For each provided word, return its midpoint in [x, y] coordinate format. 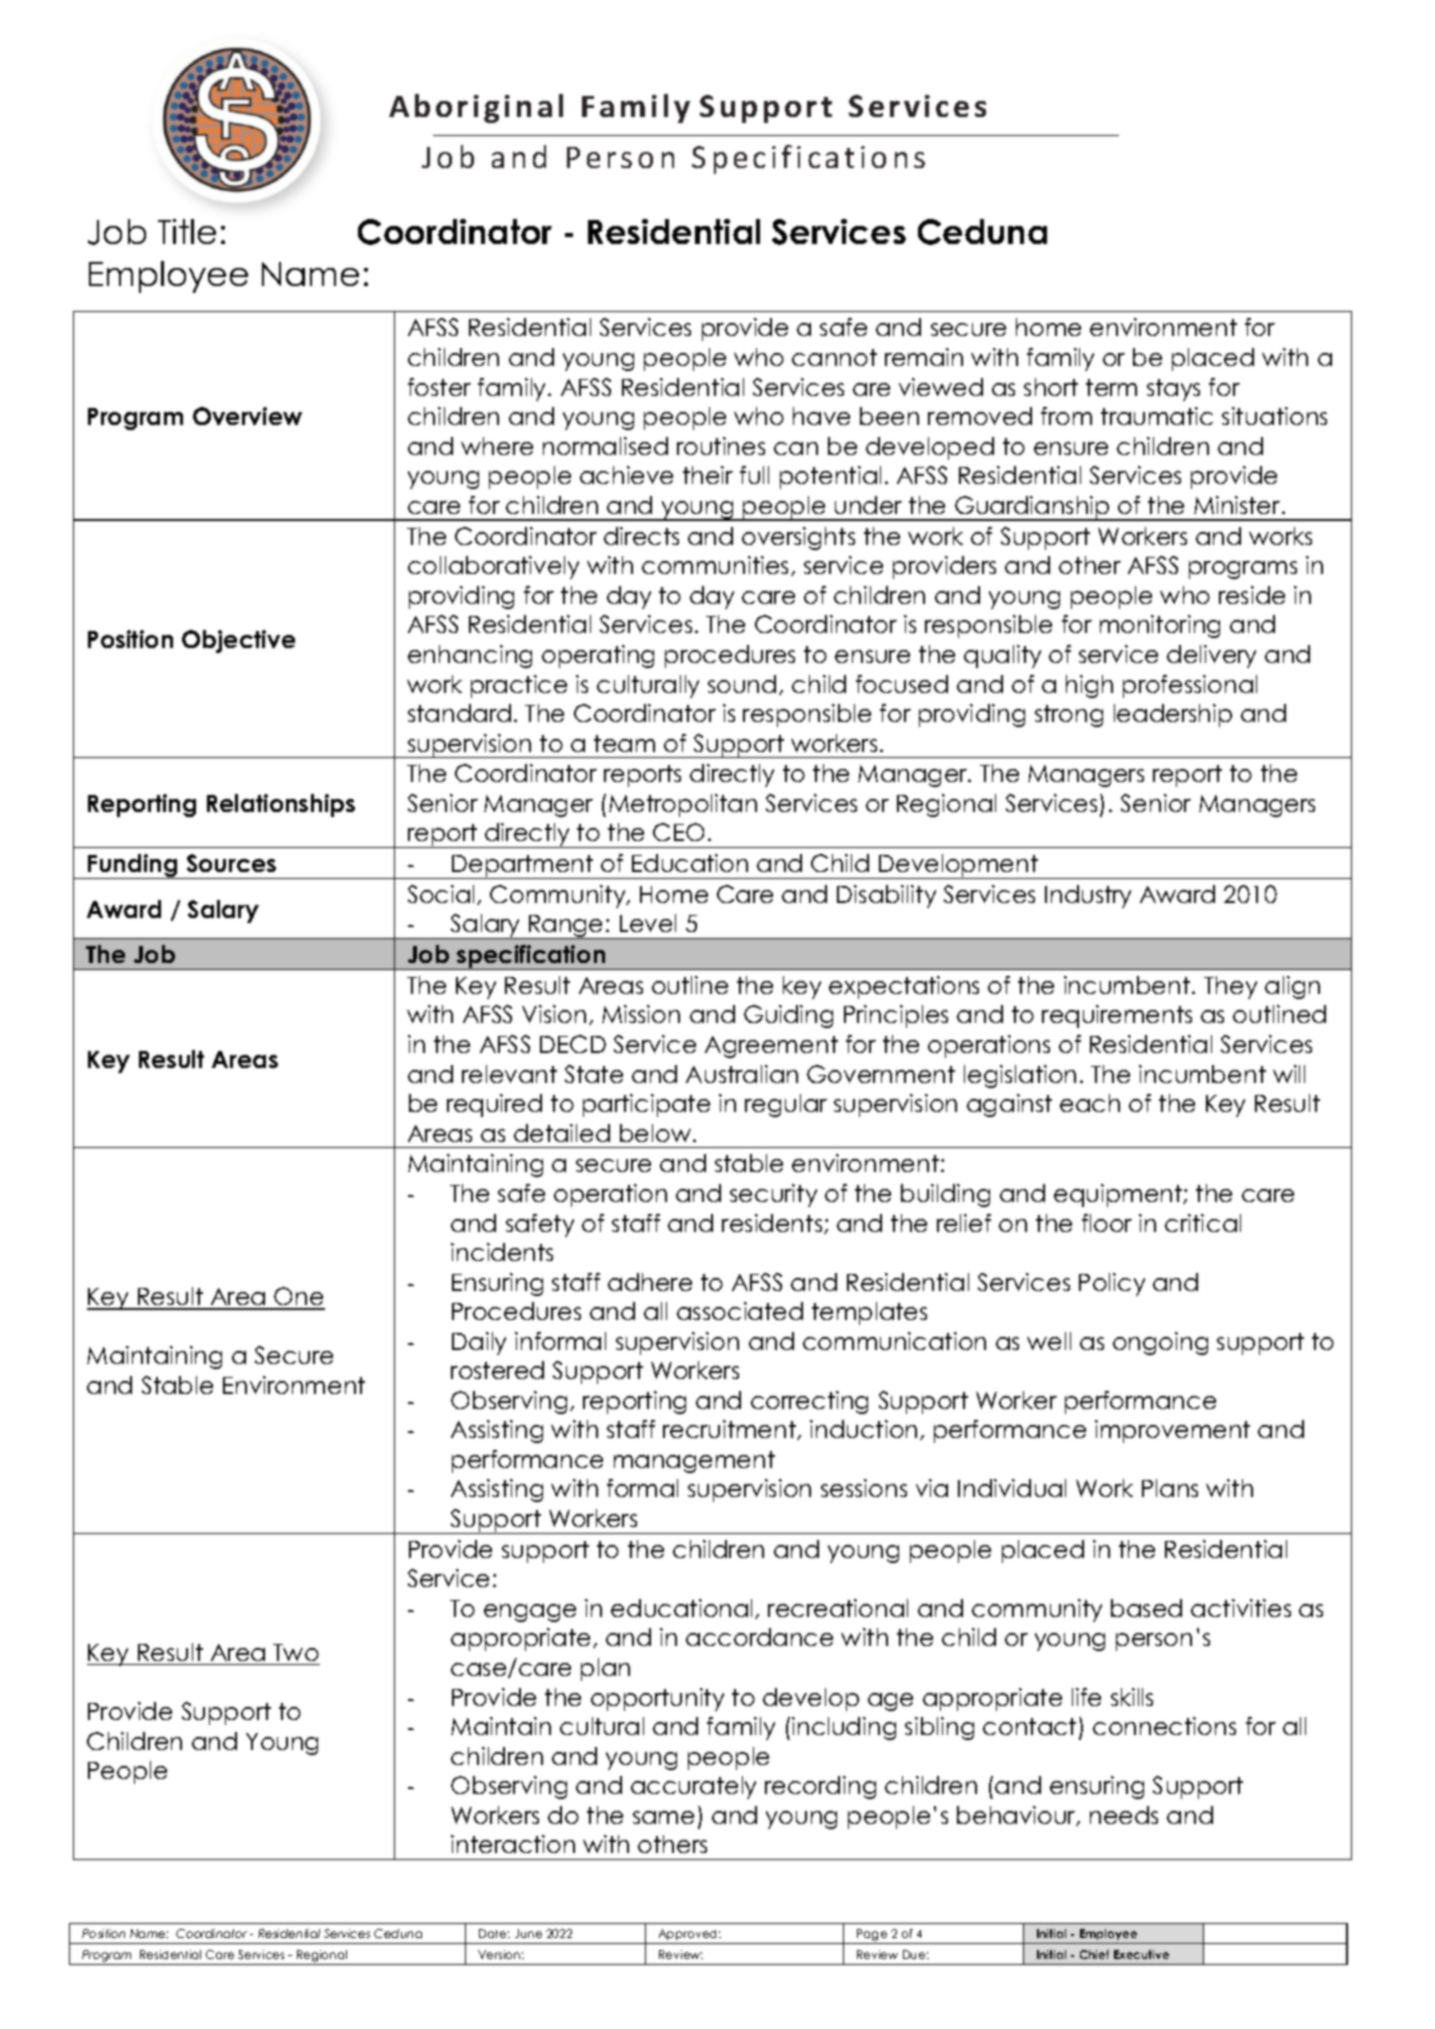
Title [187, 231]
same [663, 1817]
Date [494, 1933]
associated [740, 1311]
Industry [1088, 896]
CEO [678, 832]
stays [1173, 390]
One [299, 1298]
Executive [1141, 1954]
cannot [834, 357]
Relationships [281, 805]
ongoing [1160, 1343]
